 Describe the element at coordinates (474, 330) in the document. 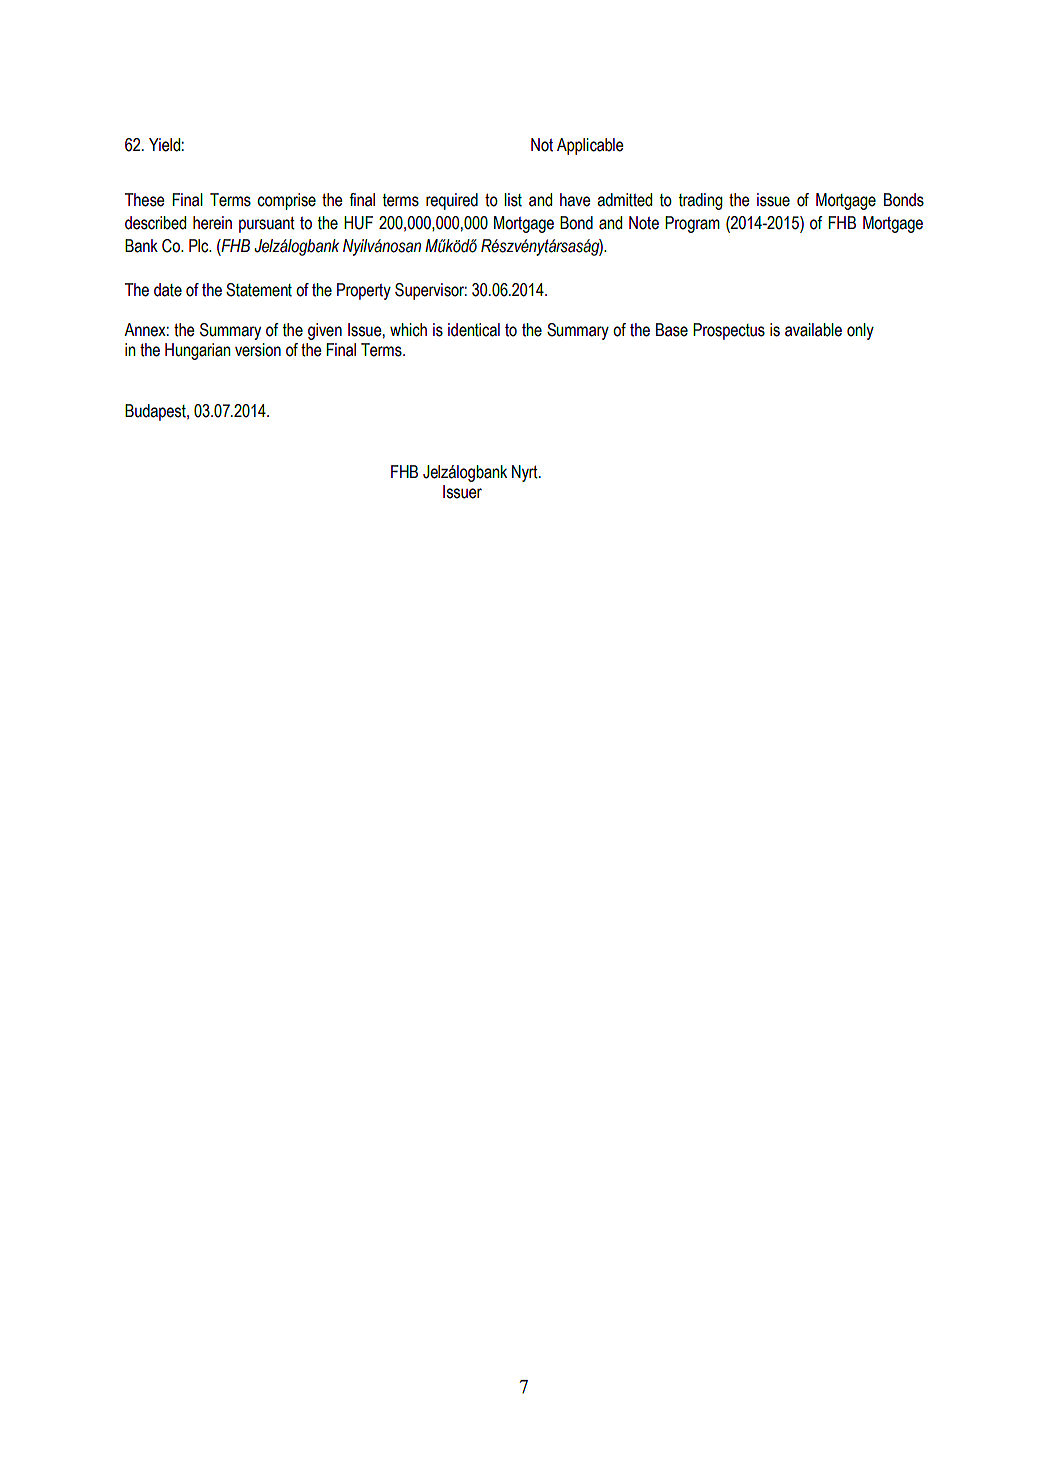

I see `identical` at that location.
